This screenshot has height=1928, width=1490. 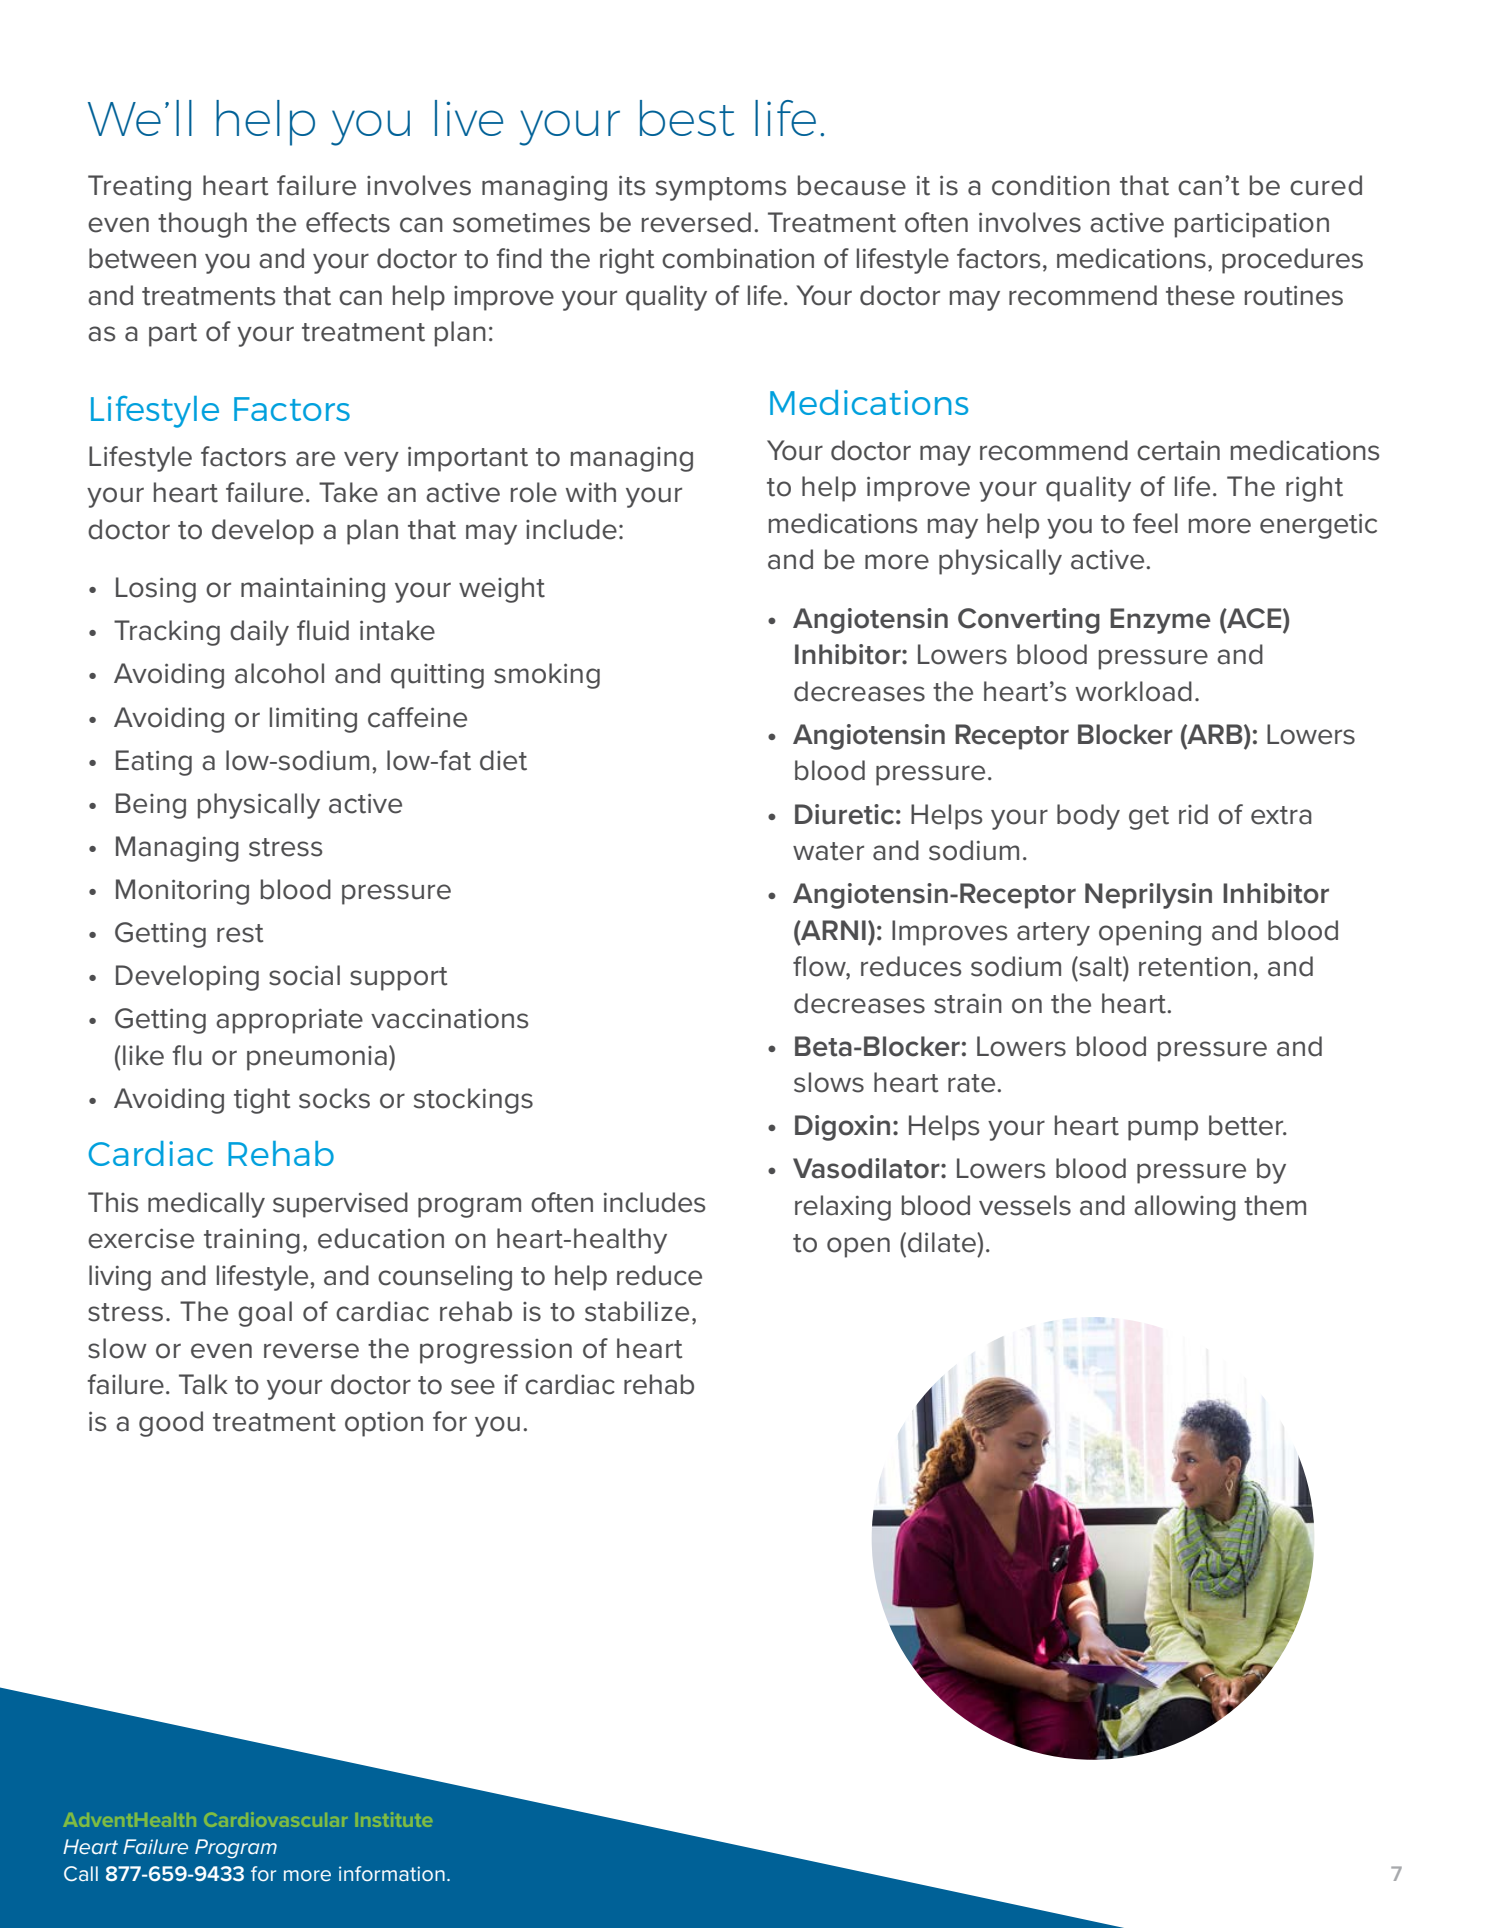 I want to click on retention, so click(x=1195, y=967).
